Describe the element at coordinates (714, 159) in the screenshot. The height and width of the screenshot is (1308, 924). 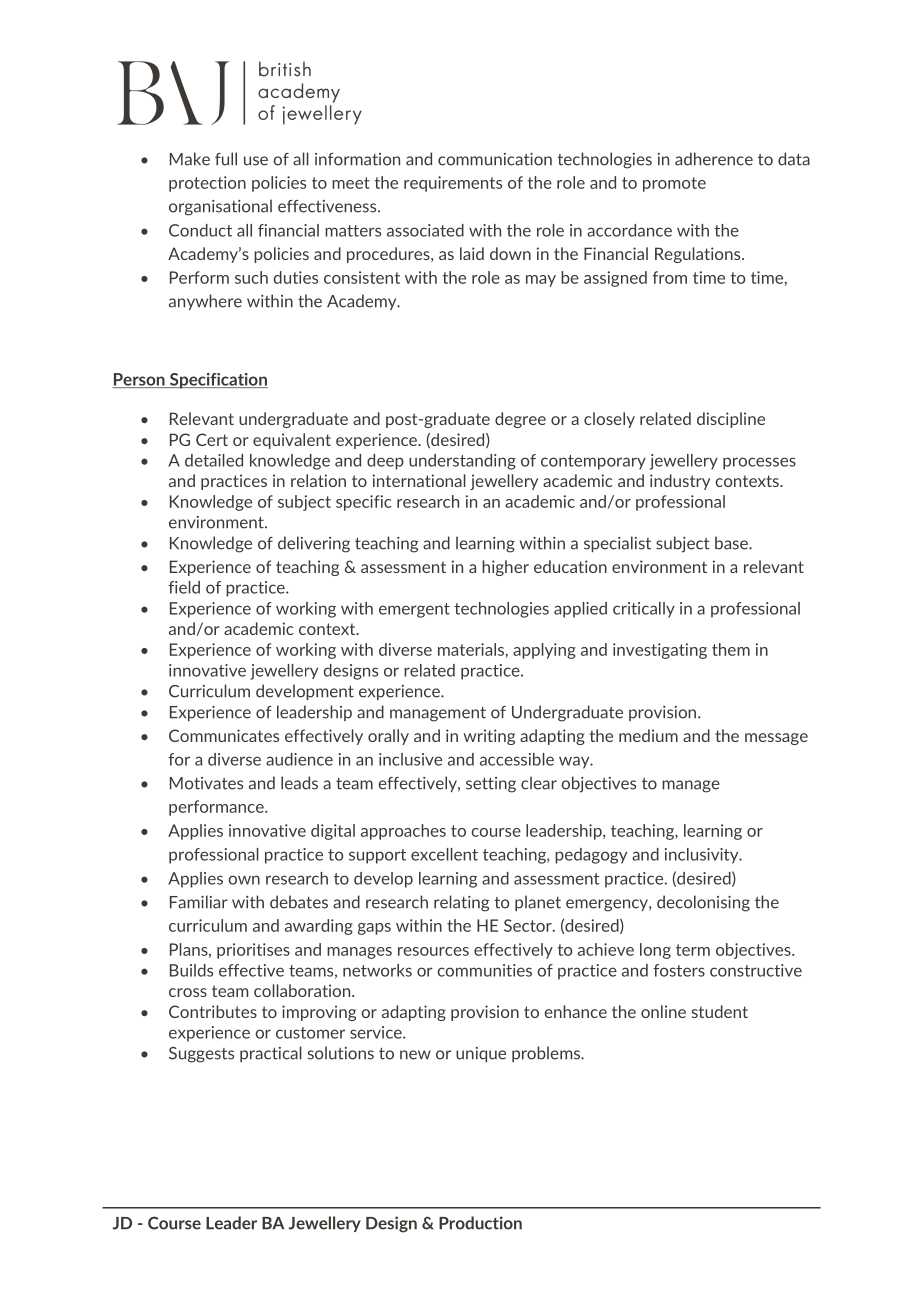
I see `adherence` at that location.
